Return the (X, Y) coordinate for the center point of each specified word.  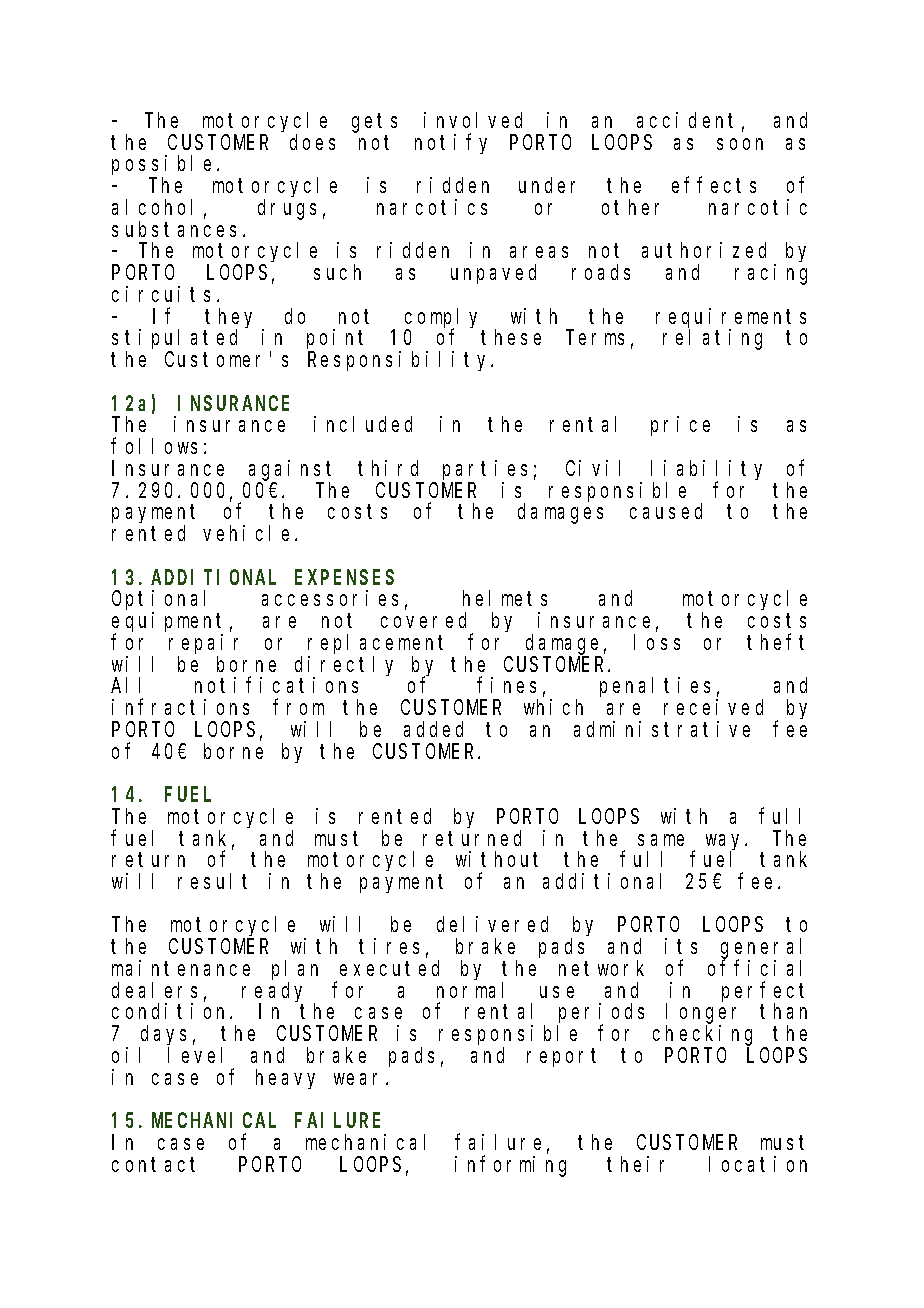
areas (539, 252)
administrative (662, 729)
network (601, 968)
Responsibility (400, 361)
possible (161, 166)
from (298, 707)
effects (714, 185)
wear (360, 1079)
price (680, 426)
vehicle (249, 533)
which (553, 707)
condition (171, 1011)
